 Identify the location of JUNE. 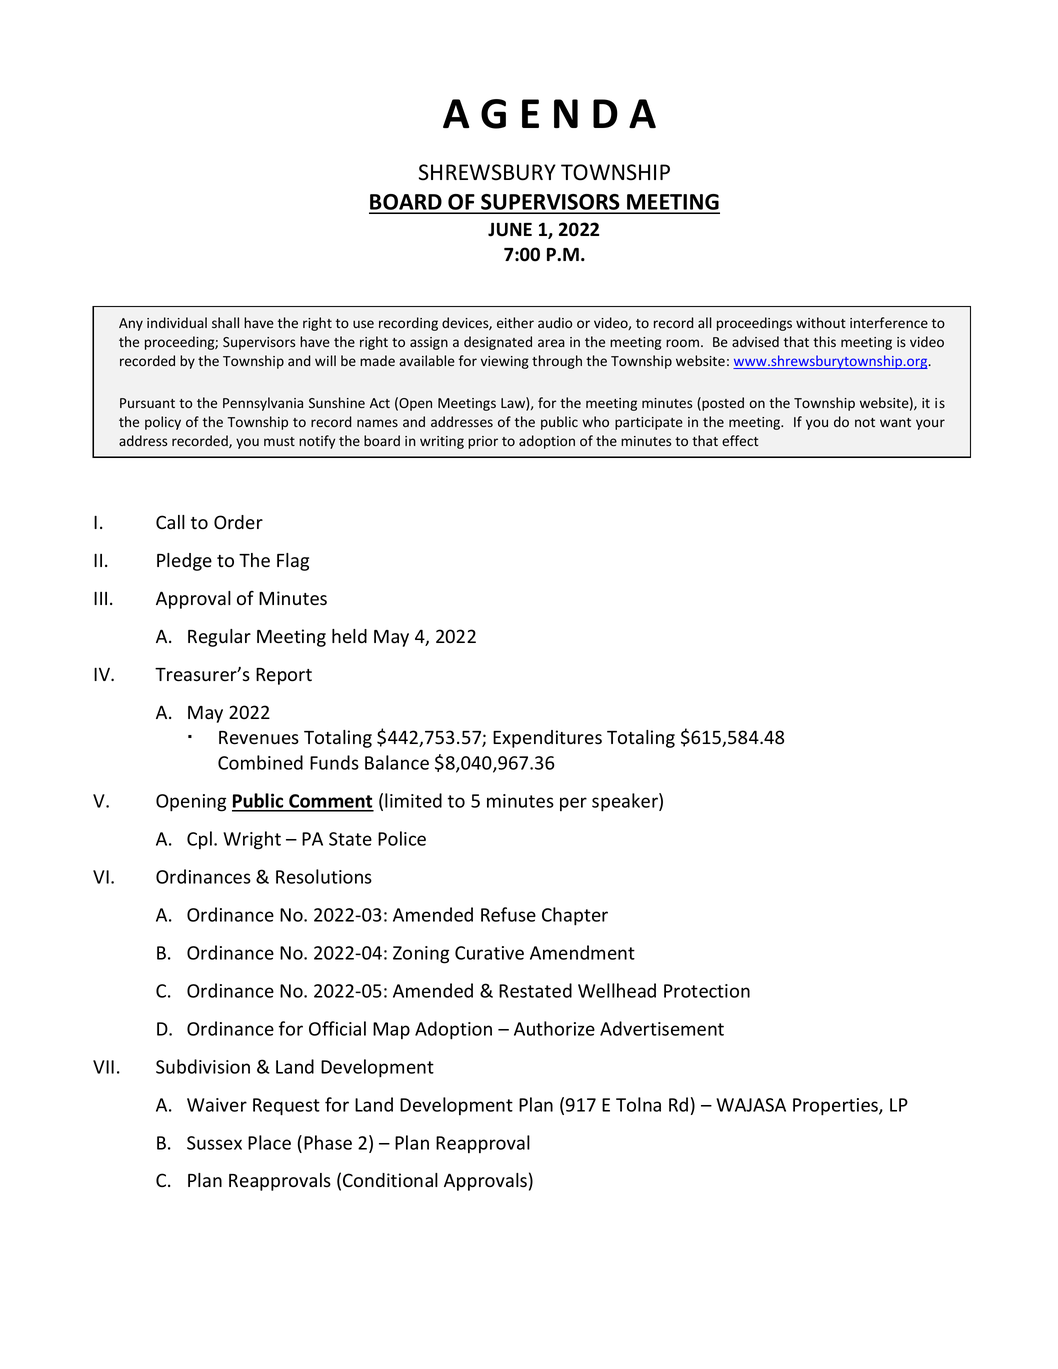
(510, 229).
